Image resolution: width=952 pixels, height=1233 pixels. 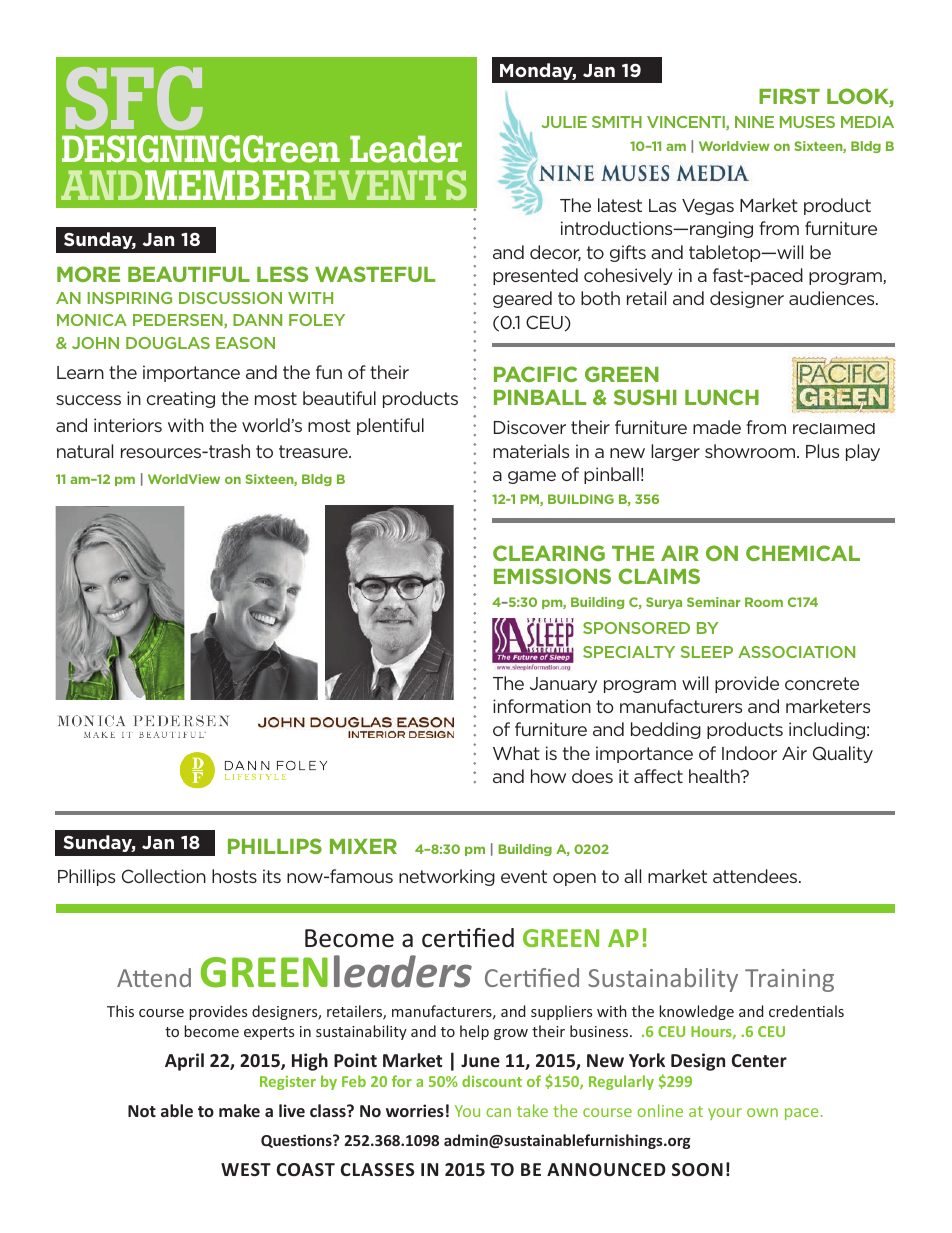 What do you see at coordinates (142, 1111) in the page?
I see `Not` at bounding box center [142, 1111].
